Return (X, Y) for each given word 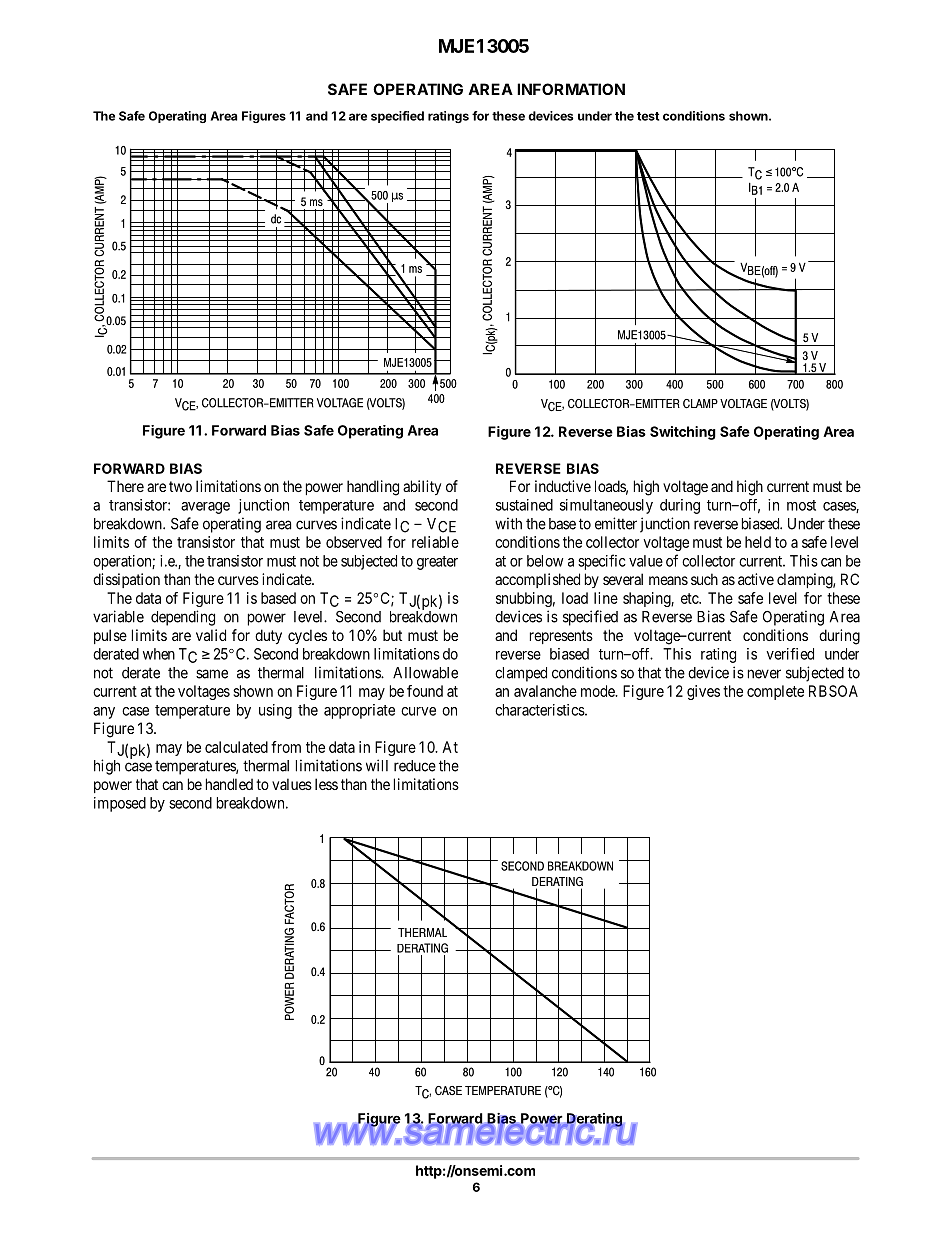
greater (437, 563)
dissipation (126, 580)
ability (422, 487)
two (180, 486)
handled (229, 784)
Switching (683, 433)
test (648, 116)
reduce (415, 766)
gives (703, 692)
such (704, 579)
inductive (563, 486)
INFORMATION (571, 89)
